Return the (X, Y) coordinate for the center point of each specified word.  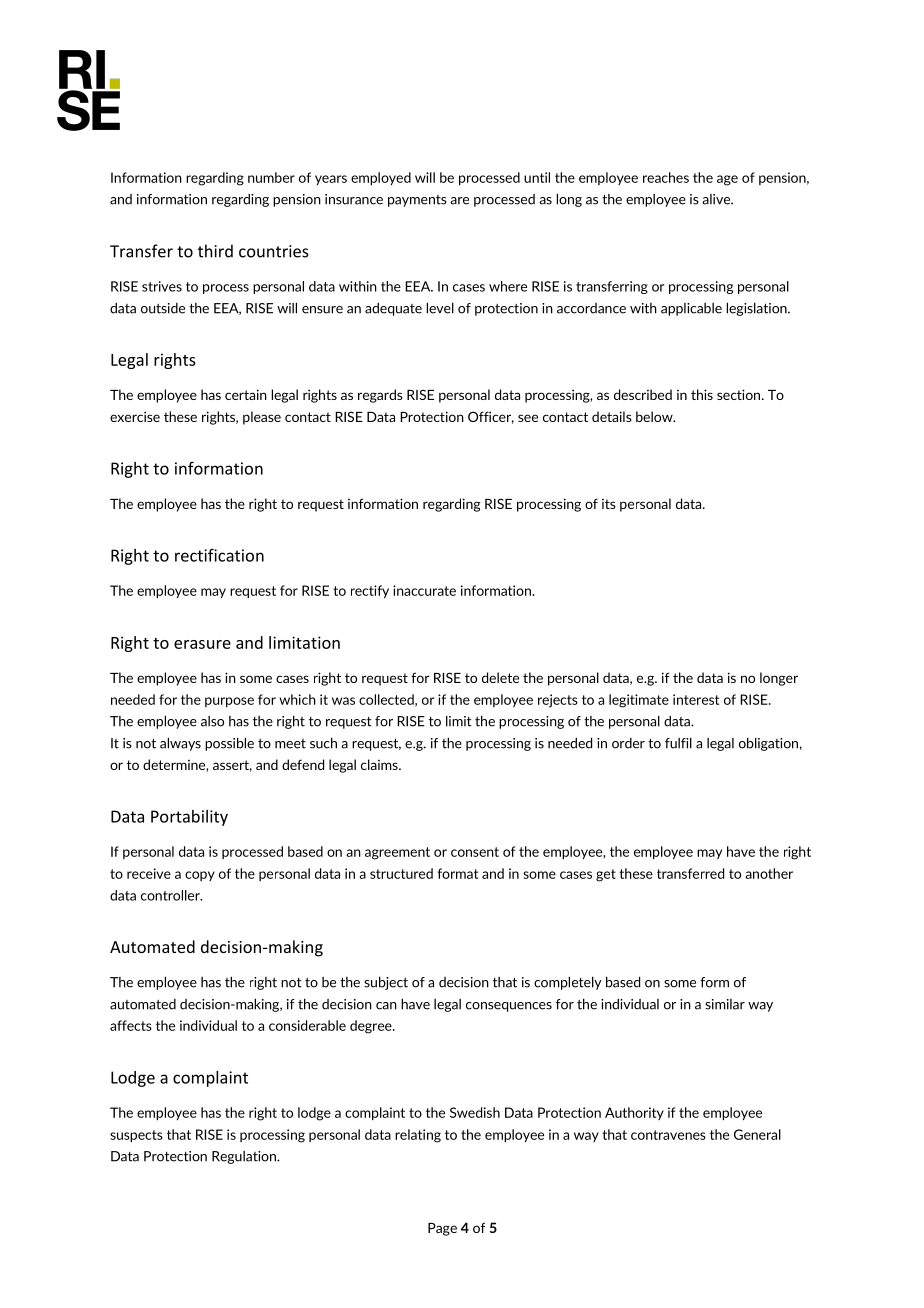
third (215, 251)
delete (500, 677)
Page (442, 1229)
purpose (229, 702)
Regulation (245, 1157)
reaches (666, 177)
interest (696, 699)
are (459, 201)
